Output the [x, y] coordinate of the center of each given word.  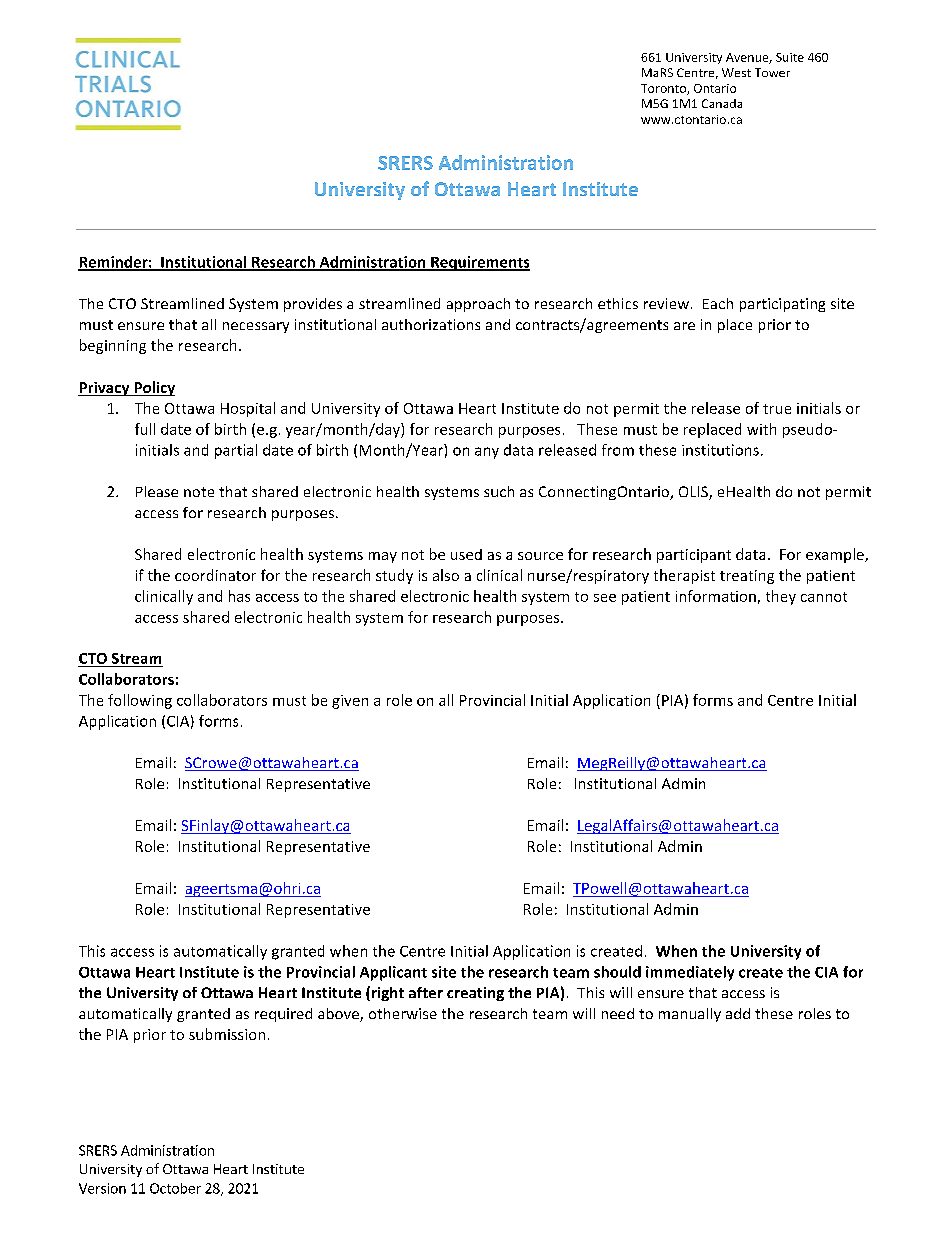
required [283, 1015]
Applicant [393, 973]
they [781, 597]
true [777, 409]
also [446, 575]
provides [313, 305]
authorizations [431, 324]
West [736, 72]
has [239, 596]
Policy [153, 388]
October [175, 1188]
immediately [690, 973]
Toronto [664, 89]
